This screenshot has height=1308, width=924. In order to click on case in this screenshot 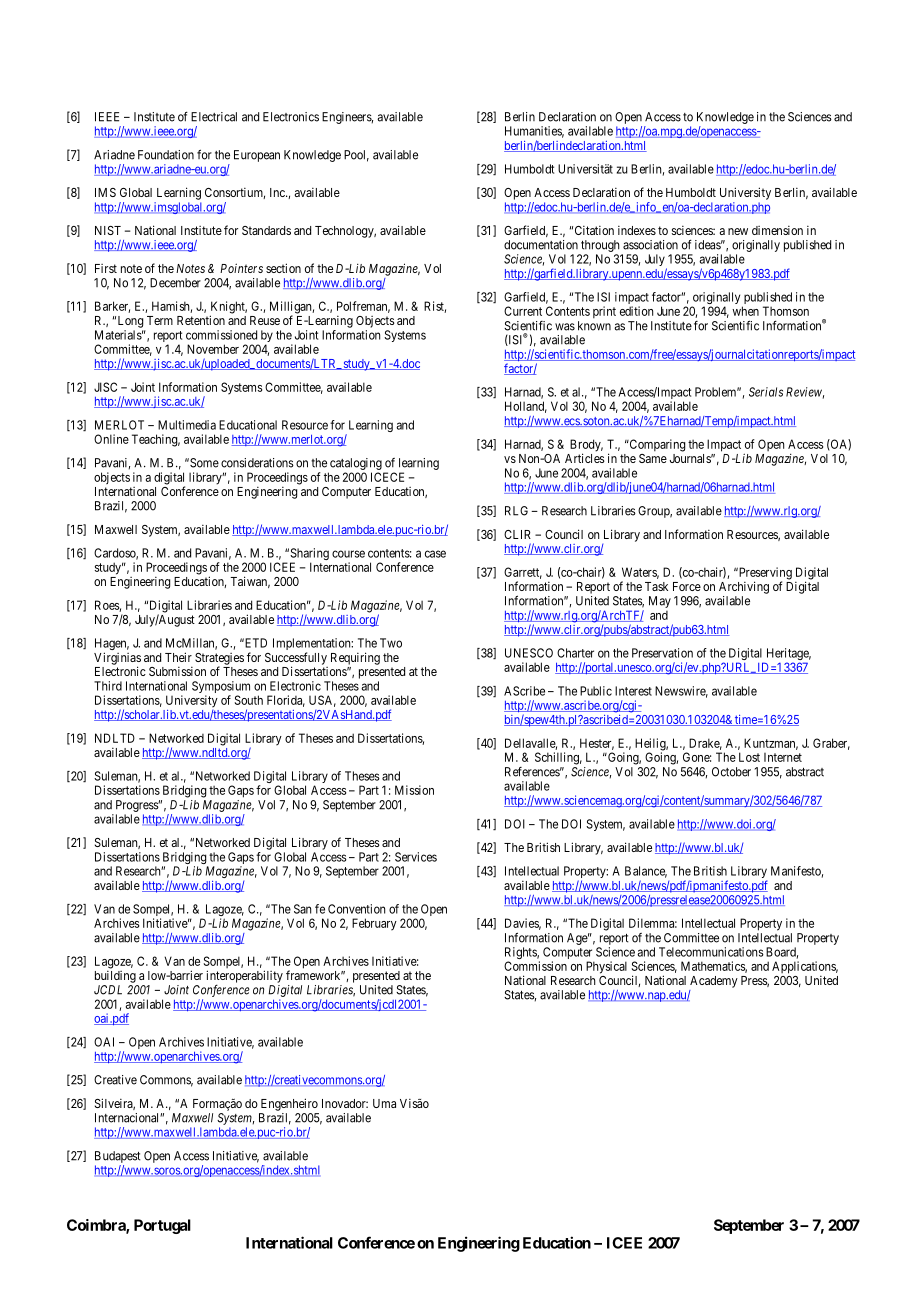, I will do `click(435, 554)`.
